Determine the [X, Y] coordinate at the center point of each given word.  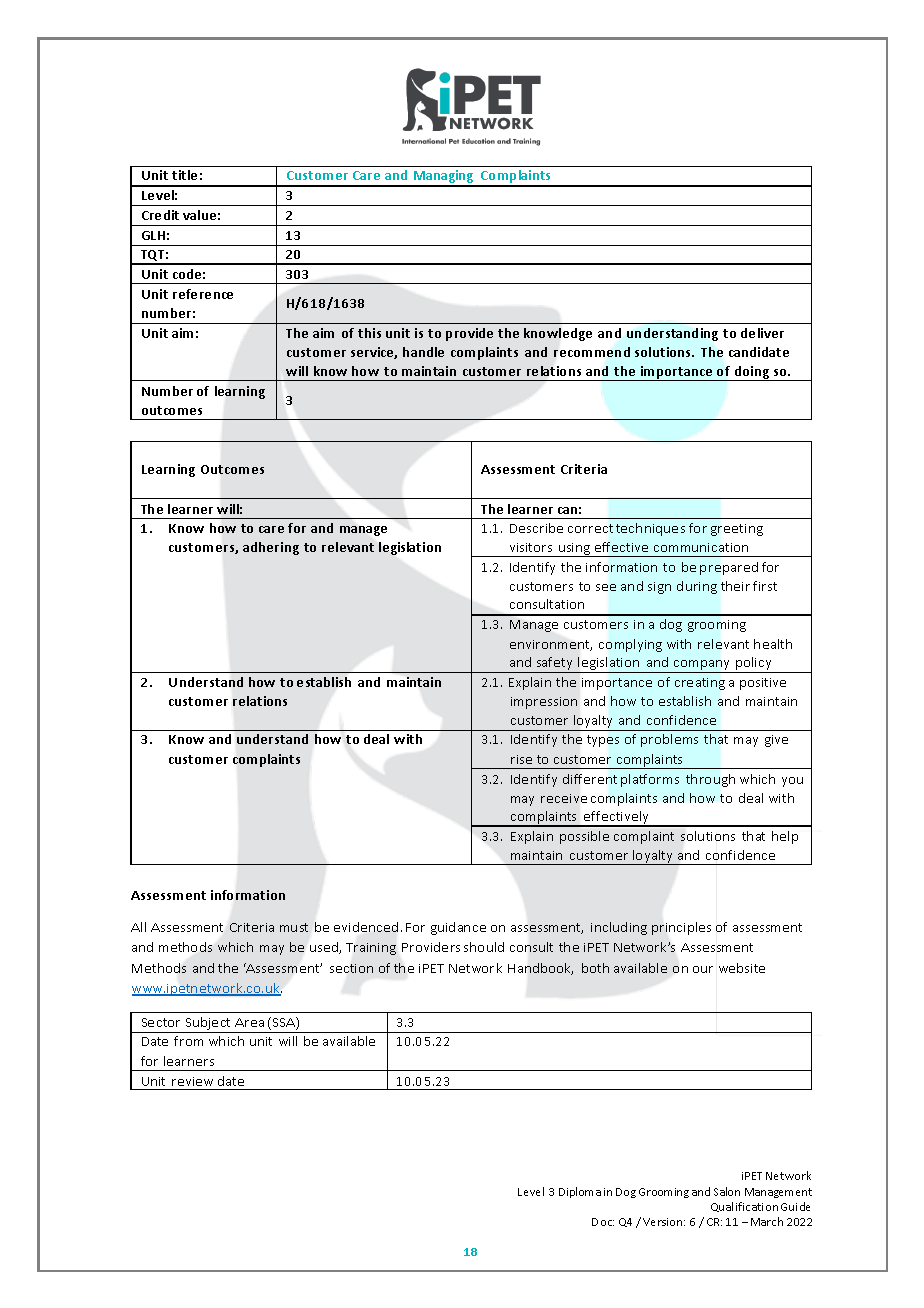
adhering [271, 548]
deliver [762, 333]
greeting [737, 530]
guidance [458, 928]
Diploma [580, 1192]
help [785, 837]
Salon [727, 1191]
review [192, 1081]
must [294, 927]
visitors [531, 547]
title [184, 175]
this [369, 333]
